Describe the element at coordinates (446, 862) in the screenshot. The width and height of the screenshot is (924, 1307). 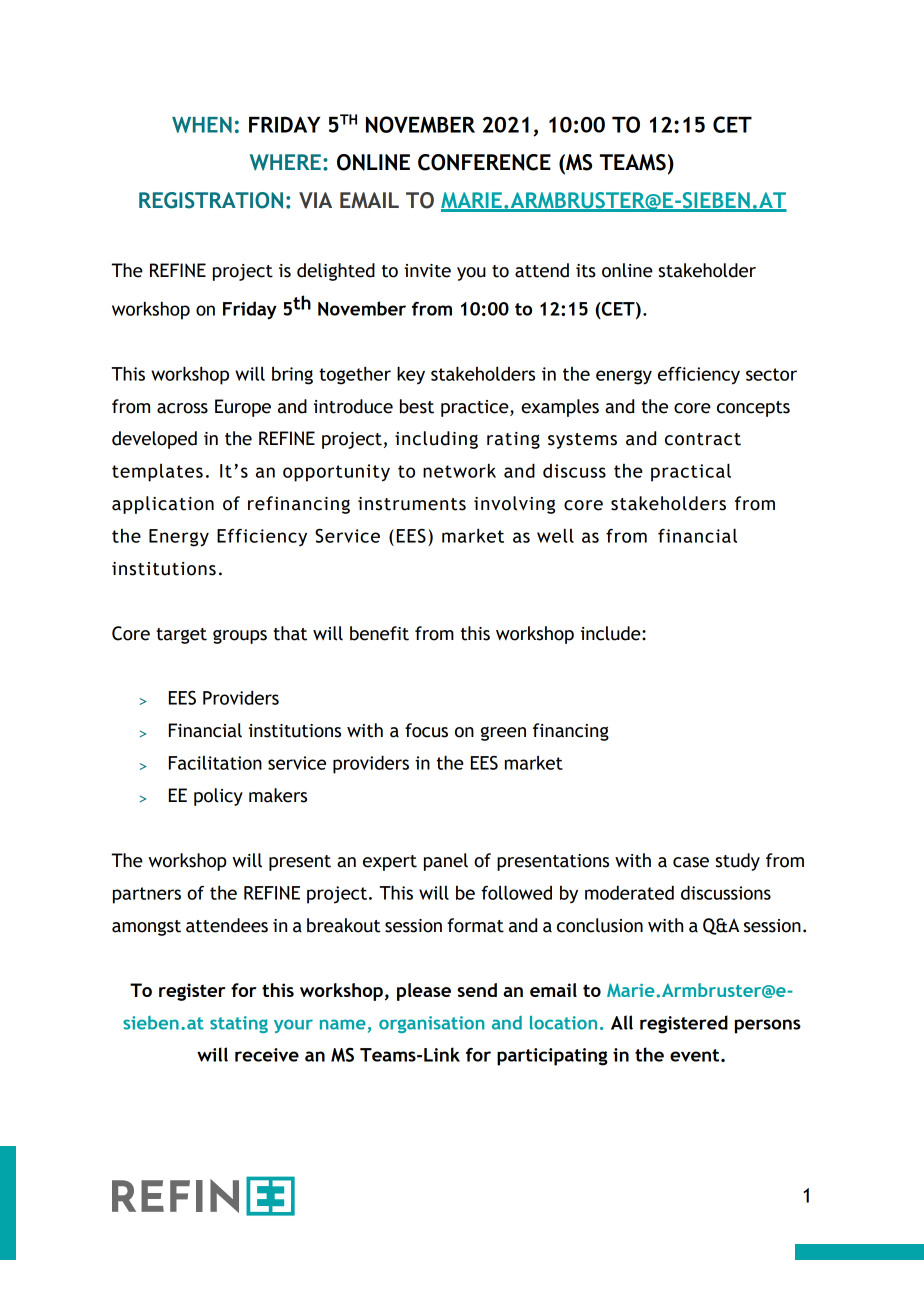
I see `panel` at that location.
